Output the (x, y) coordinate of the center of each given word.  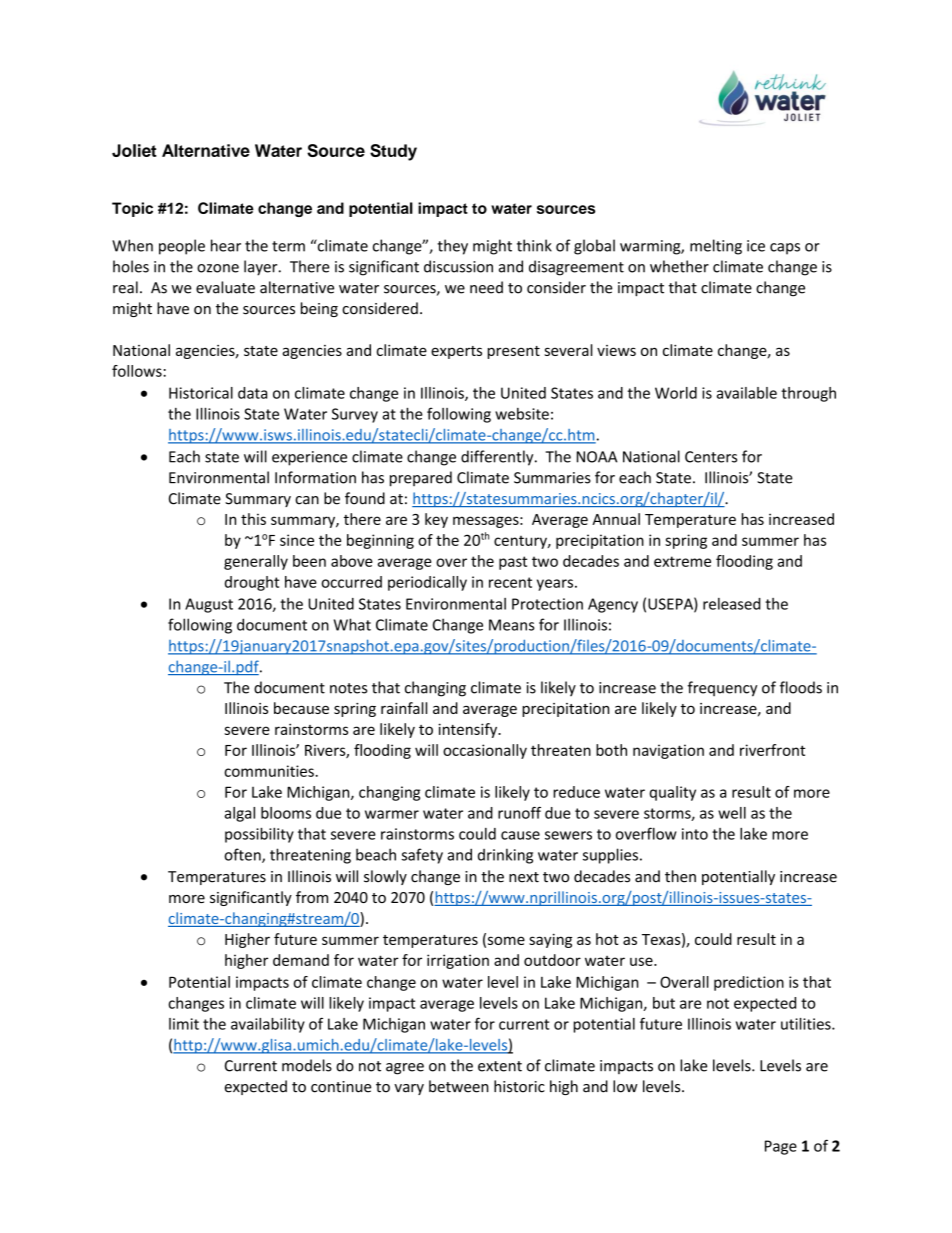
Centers (711, 457)
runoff (519, 813)
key (436, 520)
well (732, 813)
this (253, 519)
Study (393, 152)
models (307, 1065)
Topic (132, 209)
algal (240, 814)
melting (716, 247)
